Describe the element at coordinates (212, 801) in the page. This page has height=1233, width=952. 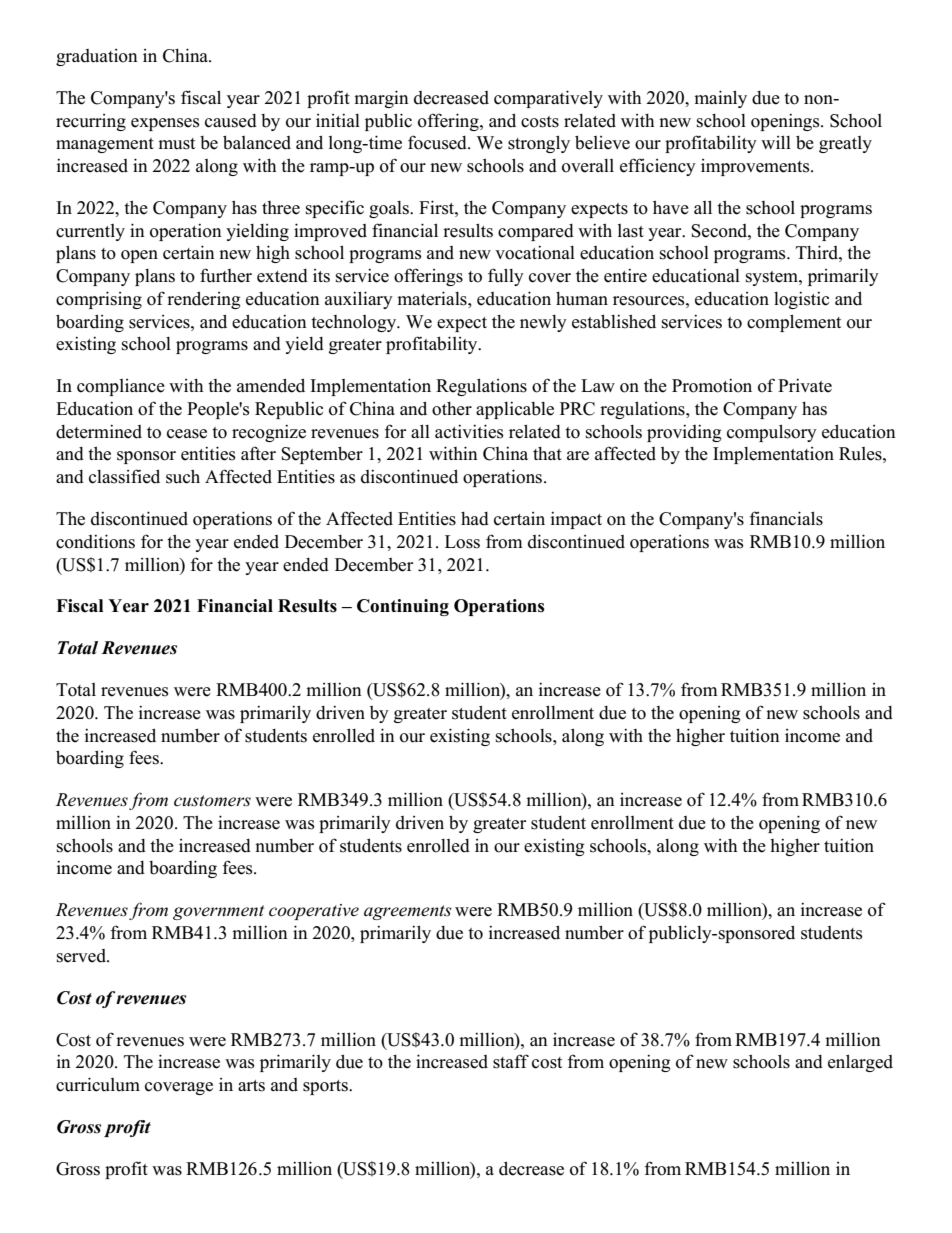
I see `customers` at that location.
